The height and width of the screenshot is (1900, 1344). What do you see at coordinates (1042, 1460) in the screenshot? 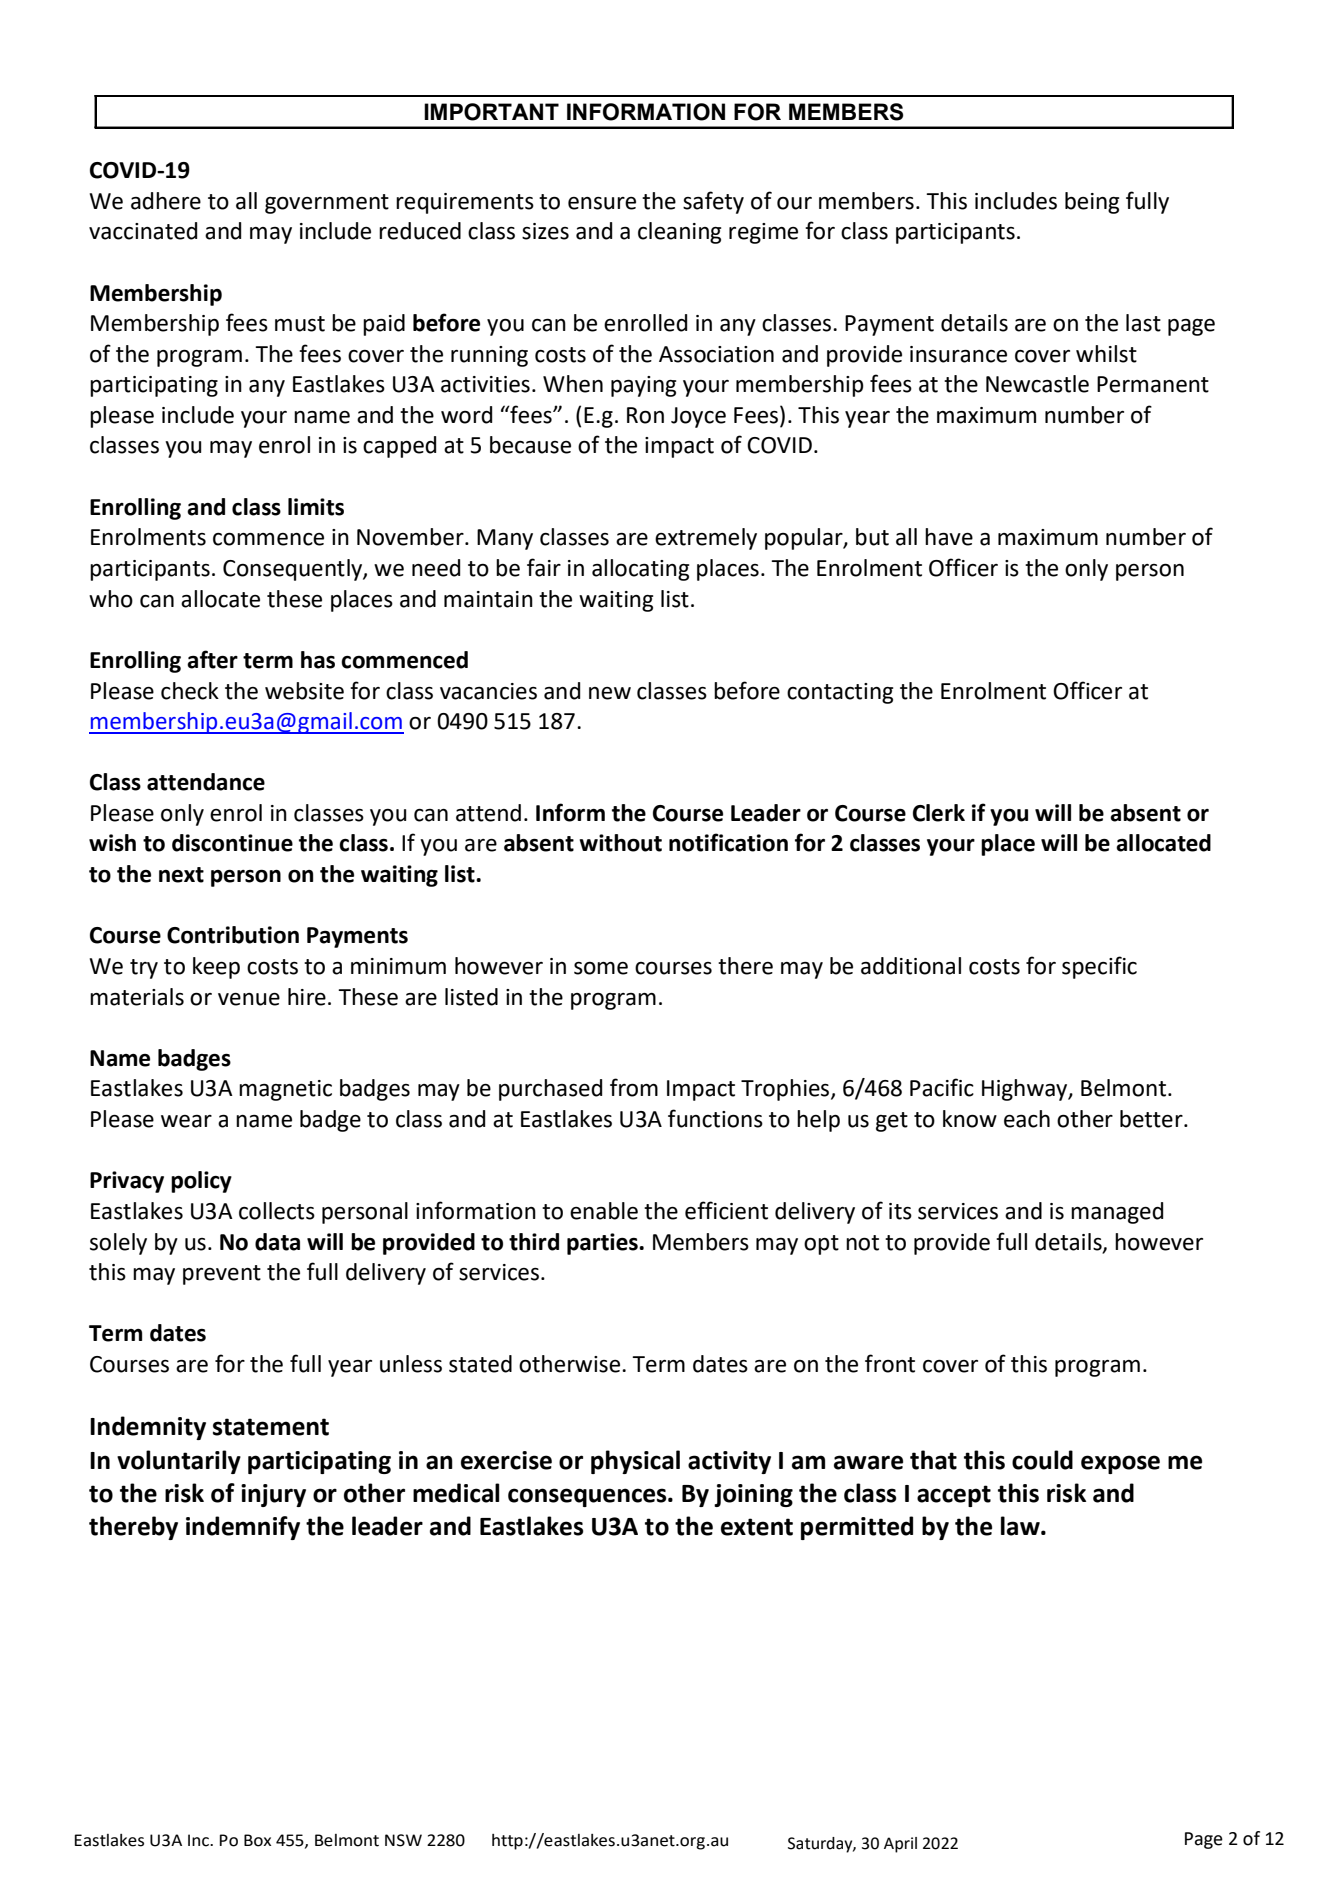
I see `could` at bounding box center [1042, 1460].
